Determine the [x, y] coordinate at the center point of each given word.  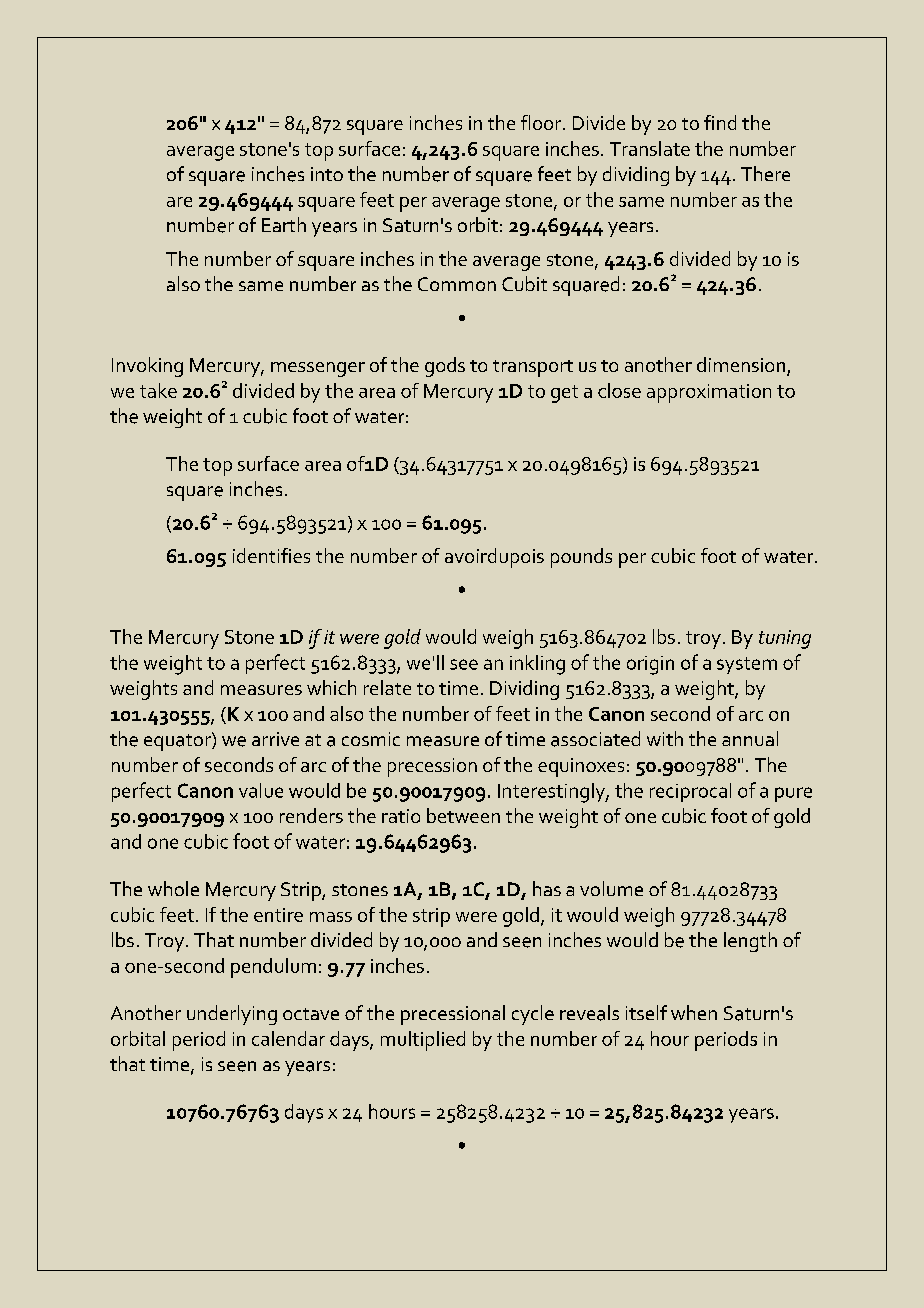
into [327, 174]
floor [542, 122]
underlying [232, 1015]
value [261, 790]
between [463, 815]
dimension [742, 366]
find [720, 122]
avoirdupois [494, 558]
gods [445, 367]
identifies [271, 555]
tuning [785, 639]
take [158, 390]
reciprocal [690, 792]
